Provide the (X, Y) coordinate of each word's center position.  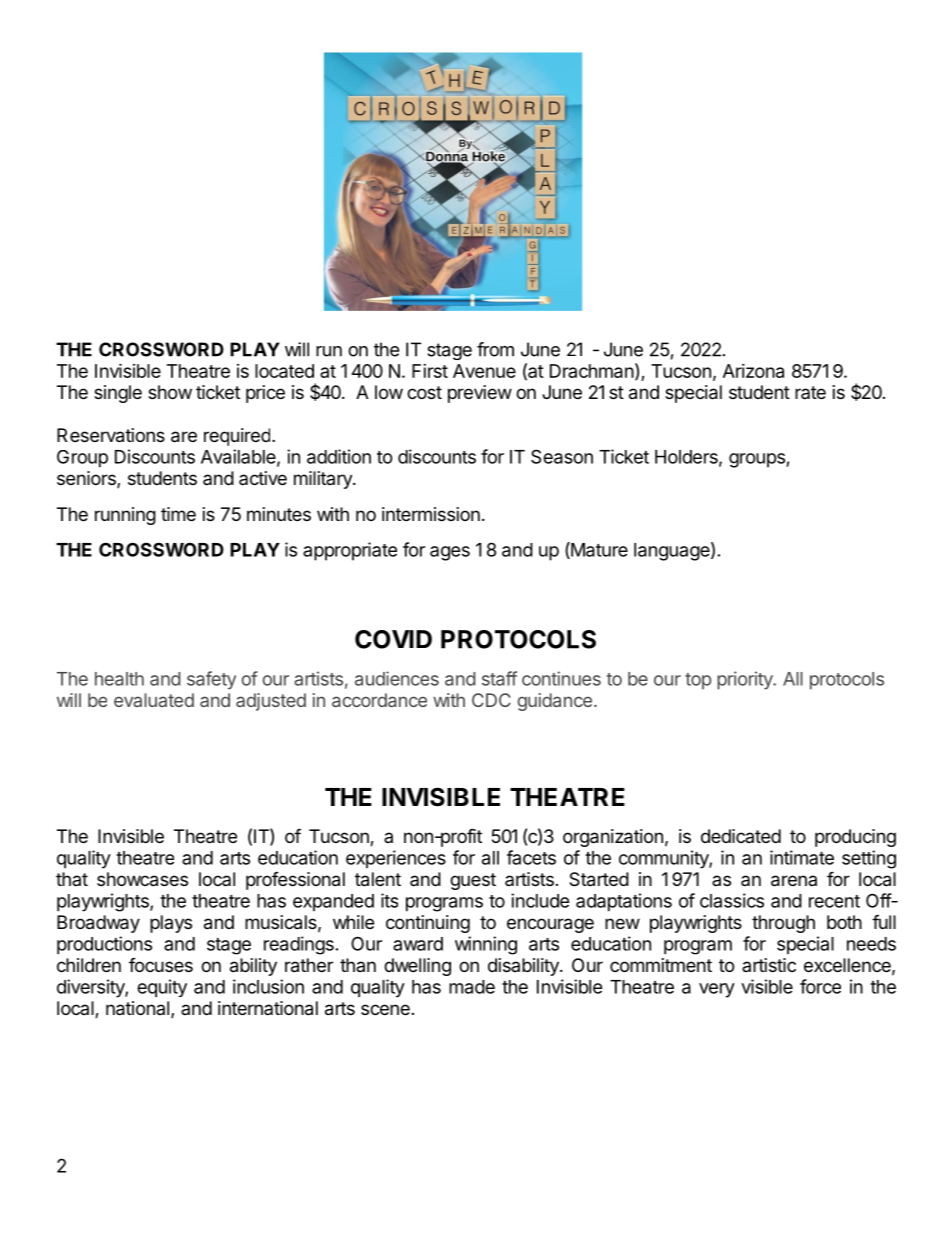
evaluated (154, 700)
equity (162, 988)
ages (450, 553)
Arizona (753, 371)
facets (531, 857)
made (472, 987)
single (118, 394)
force (820, 986)
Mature (598, 550)
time (178, 514)
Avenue (484, 371)
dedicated (741, 836)
